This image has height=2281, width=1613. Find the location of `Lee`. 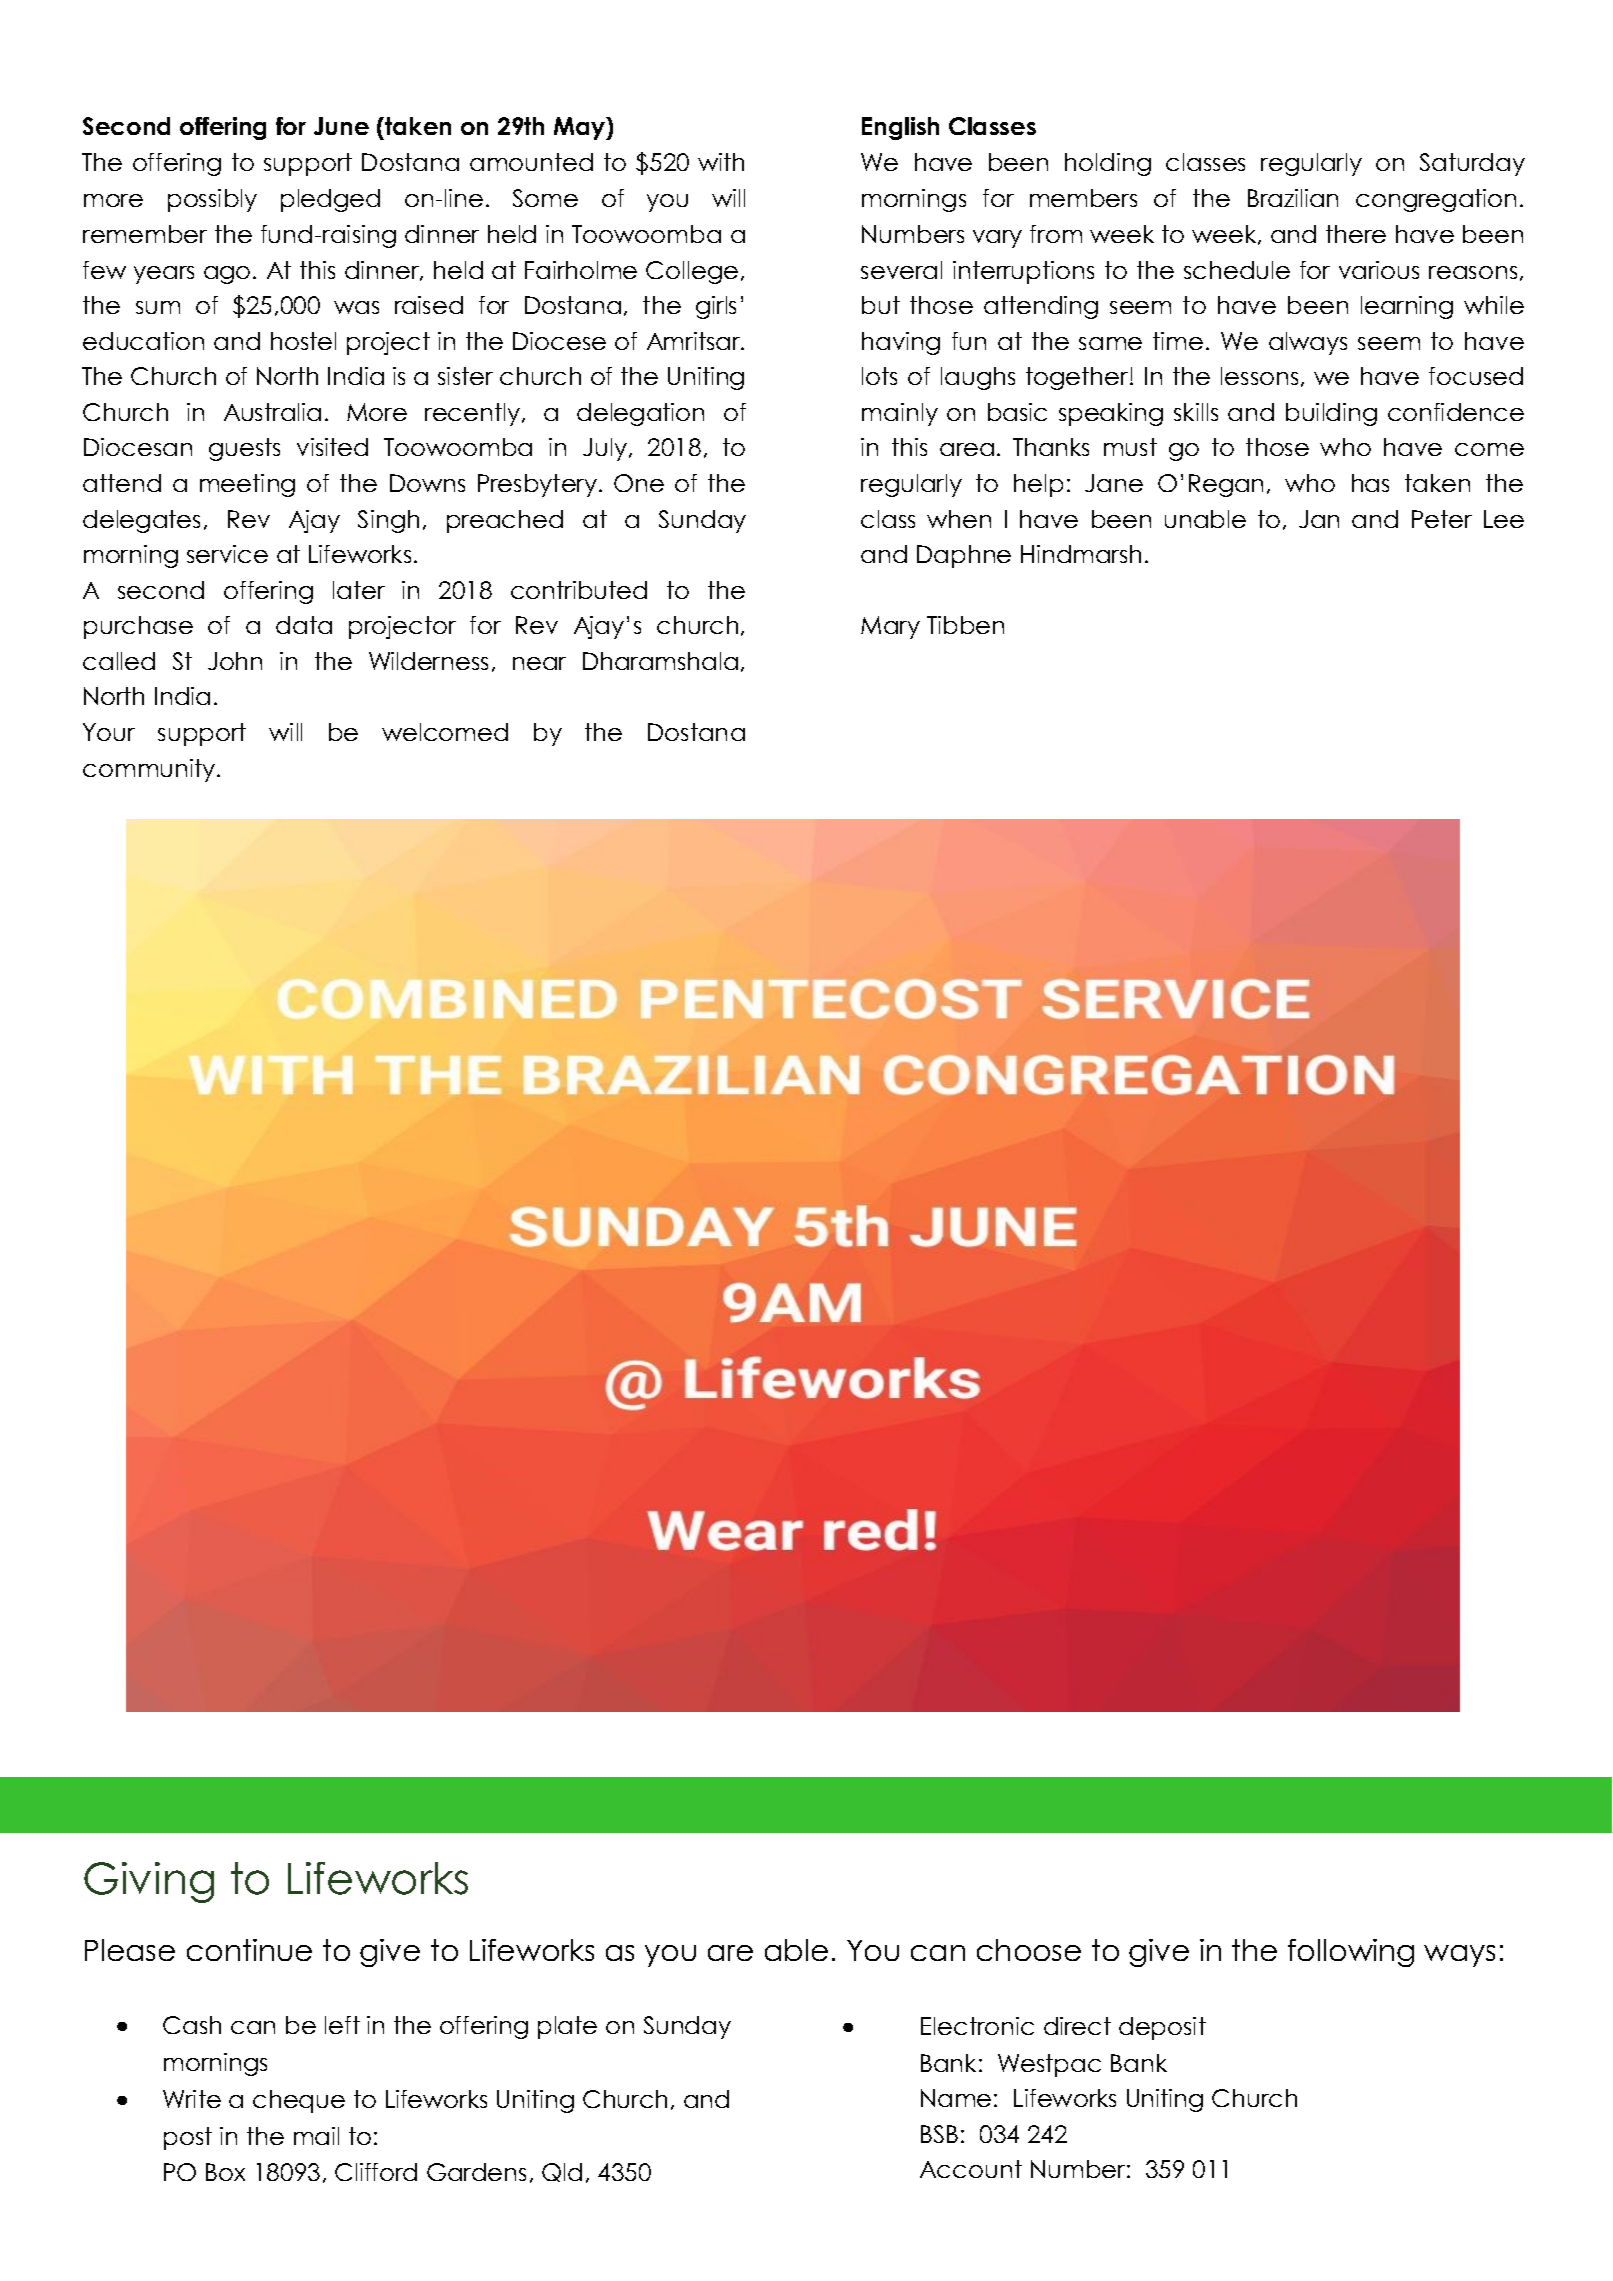

Lee is located at coordinates (1504, 519).
